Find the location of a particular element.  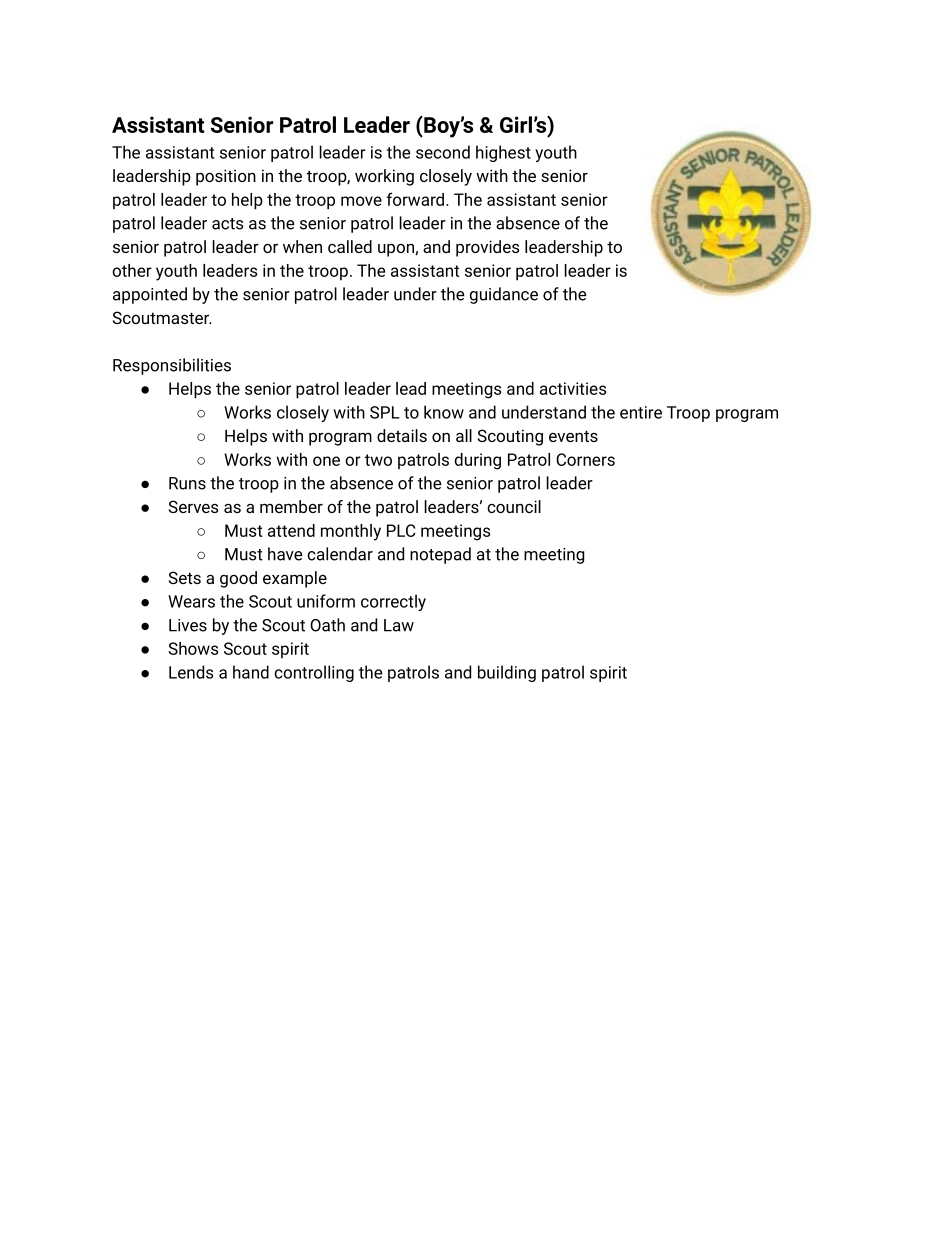

position is located at coordinates (226, 177).
